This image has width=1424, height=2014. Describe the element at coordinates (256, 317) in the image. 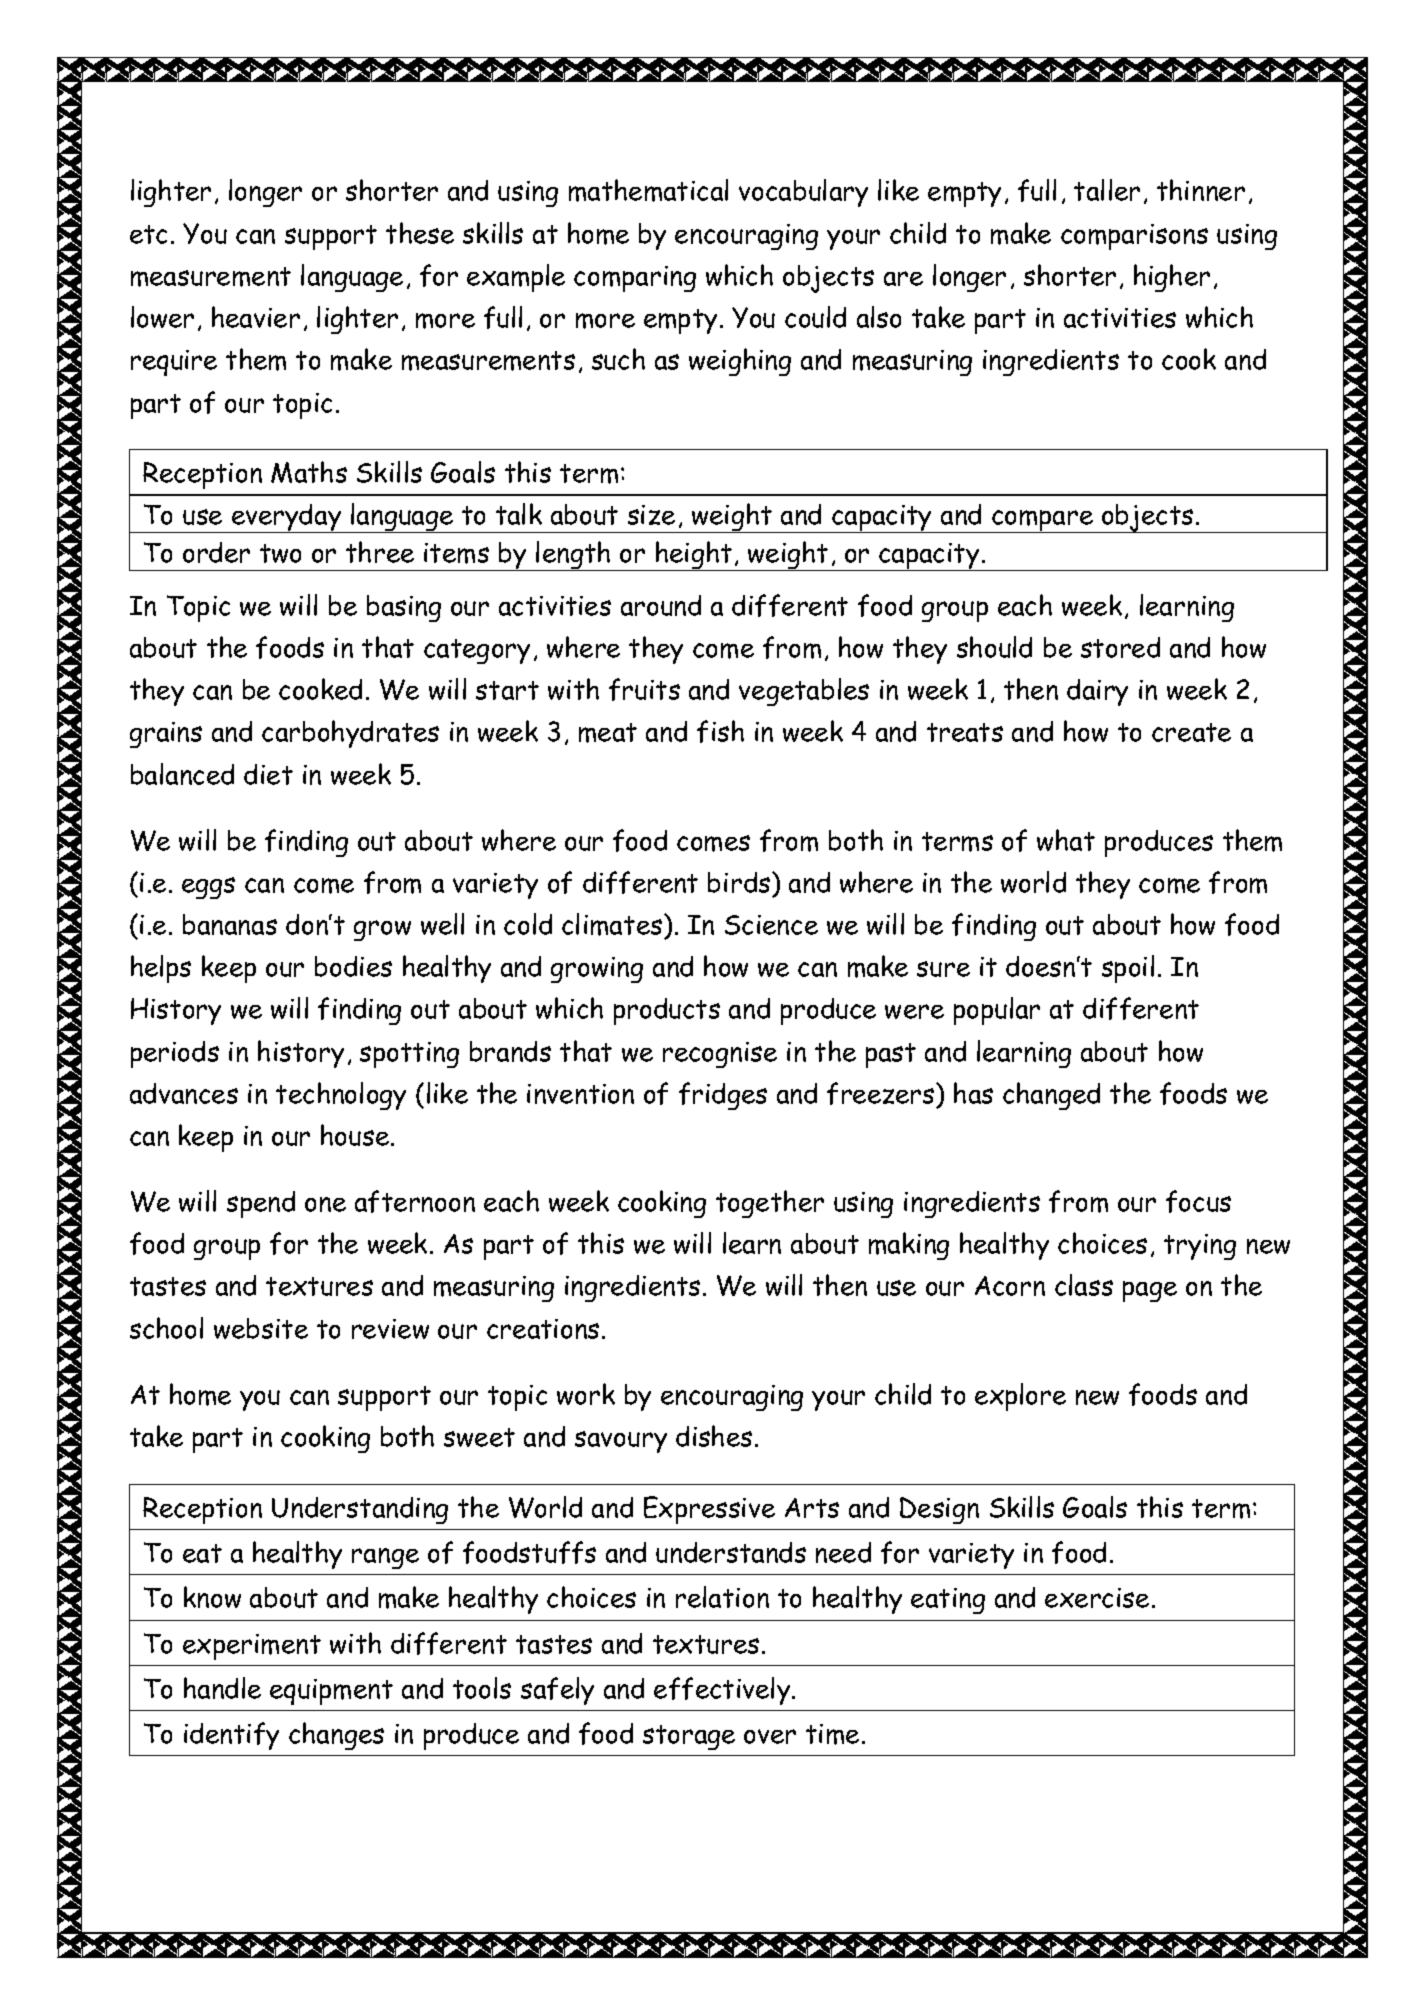

I see `heavier` at that location.
